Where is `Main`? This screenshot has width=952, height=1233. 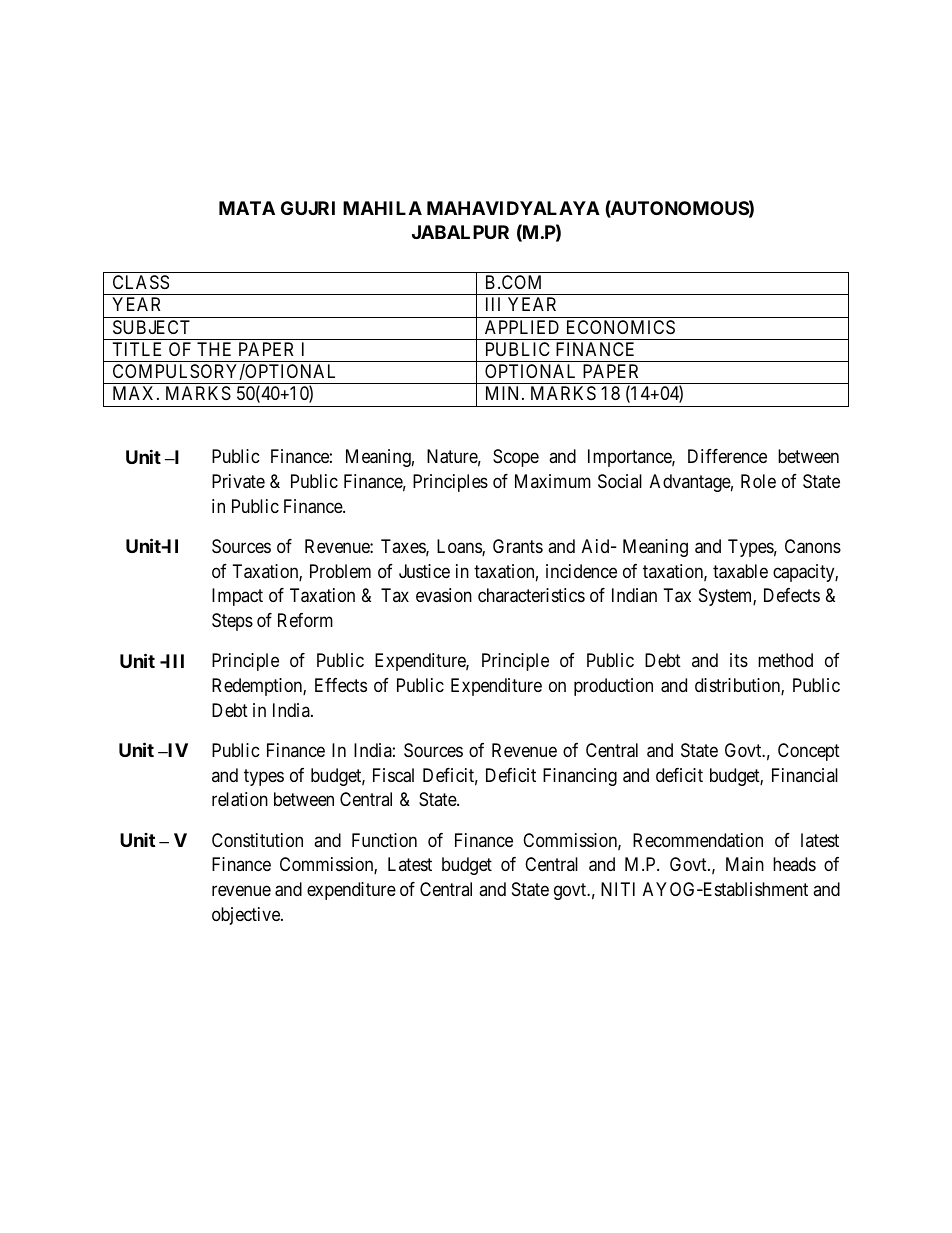
Main is located at coordinates (745, 864).
